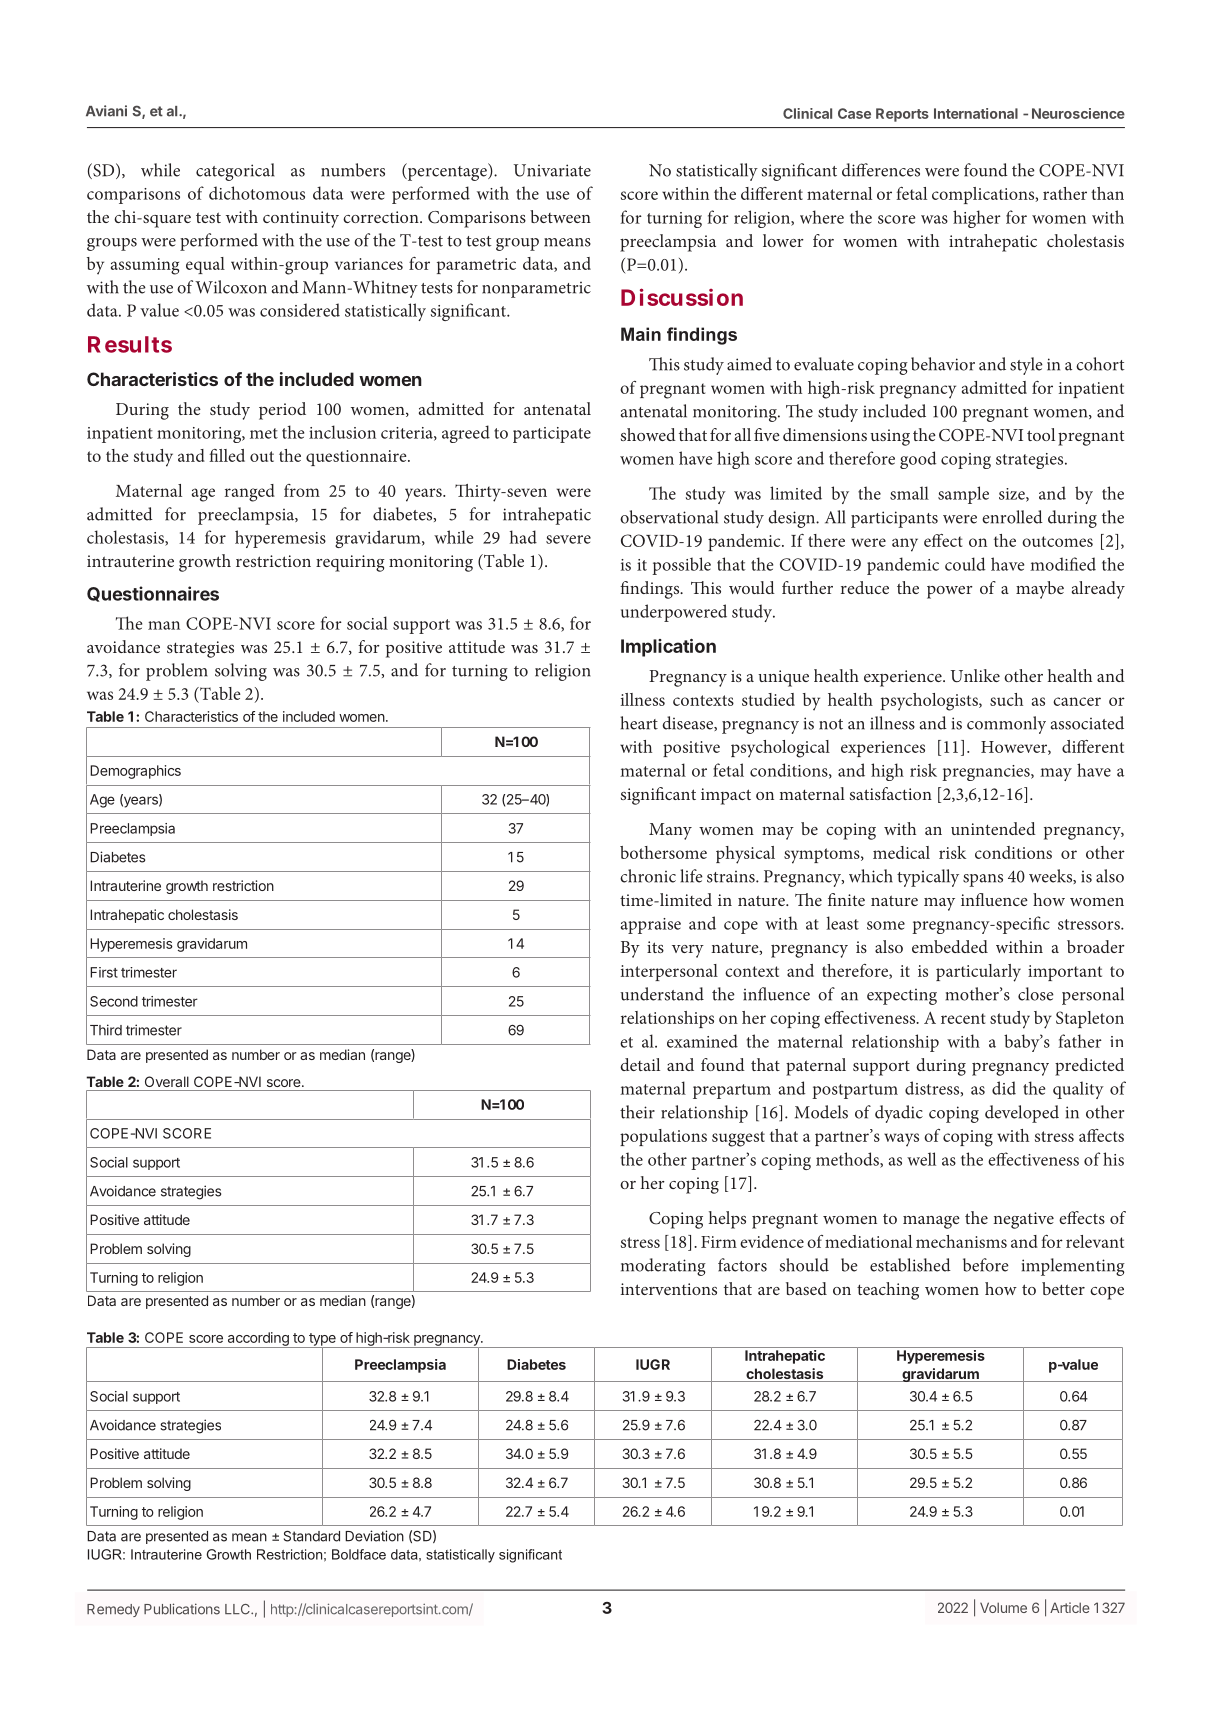  I want to click on requiring, so click(350, 563).
